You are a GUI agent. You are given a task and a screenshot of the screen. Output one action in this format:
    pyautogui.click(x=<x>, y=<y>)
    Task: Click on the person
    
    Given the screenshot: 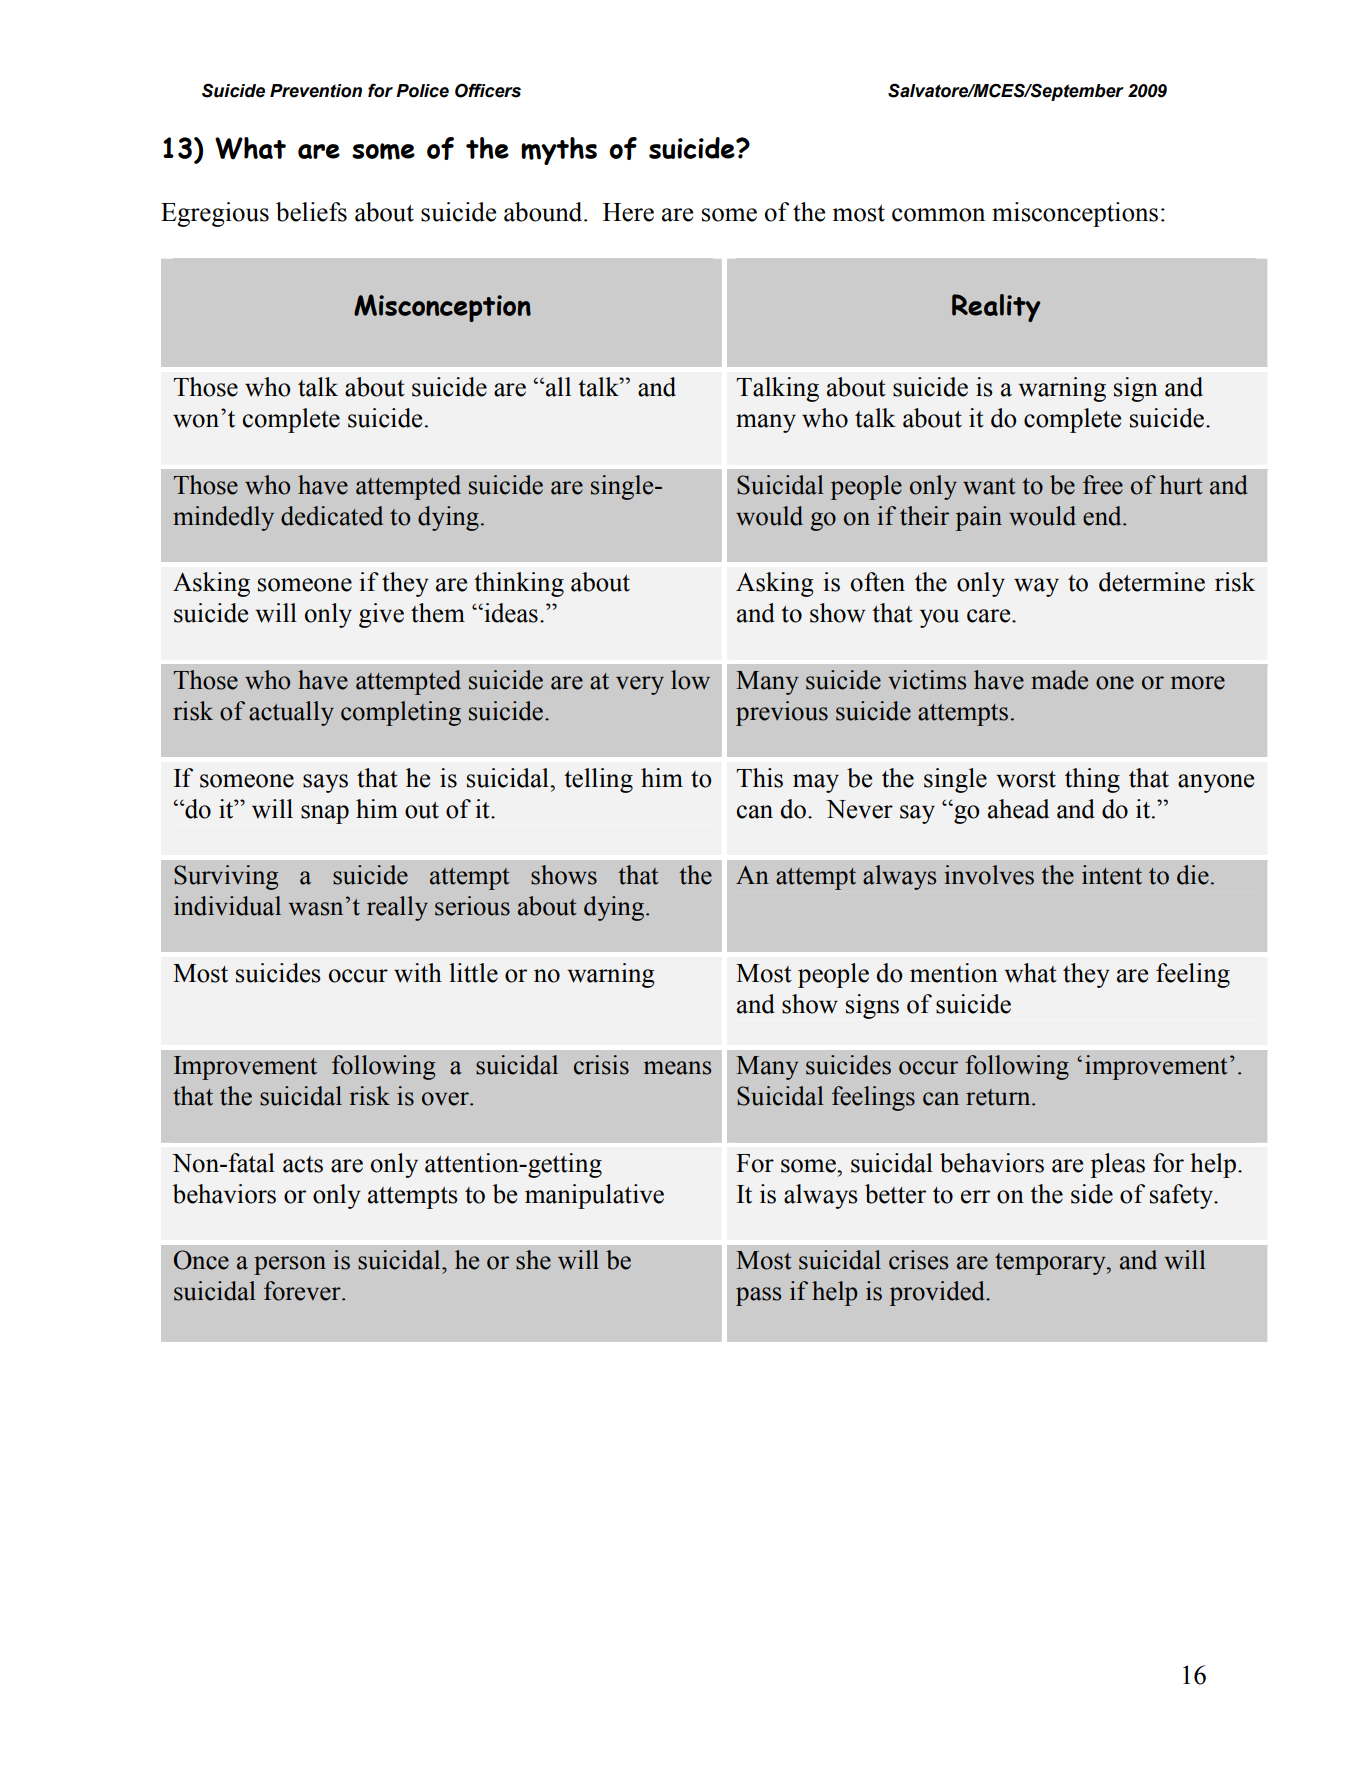 What is the action you would take?
    pyautogui.click(x=290, y=1265)
